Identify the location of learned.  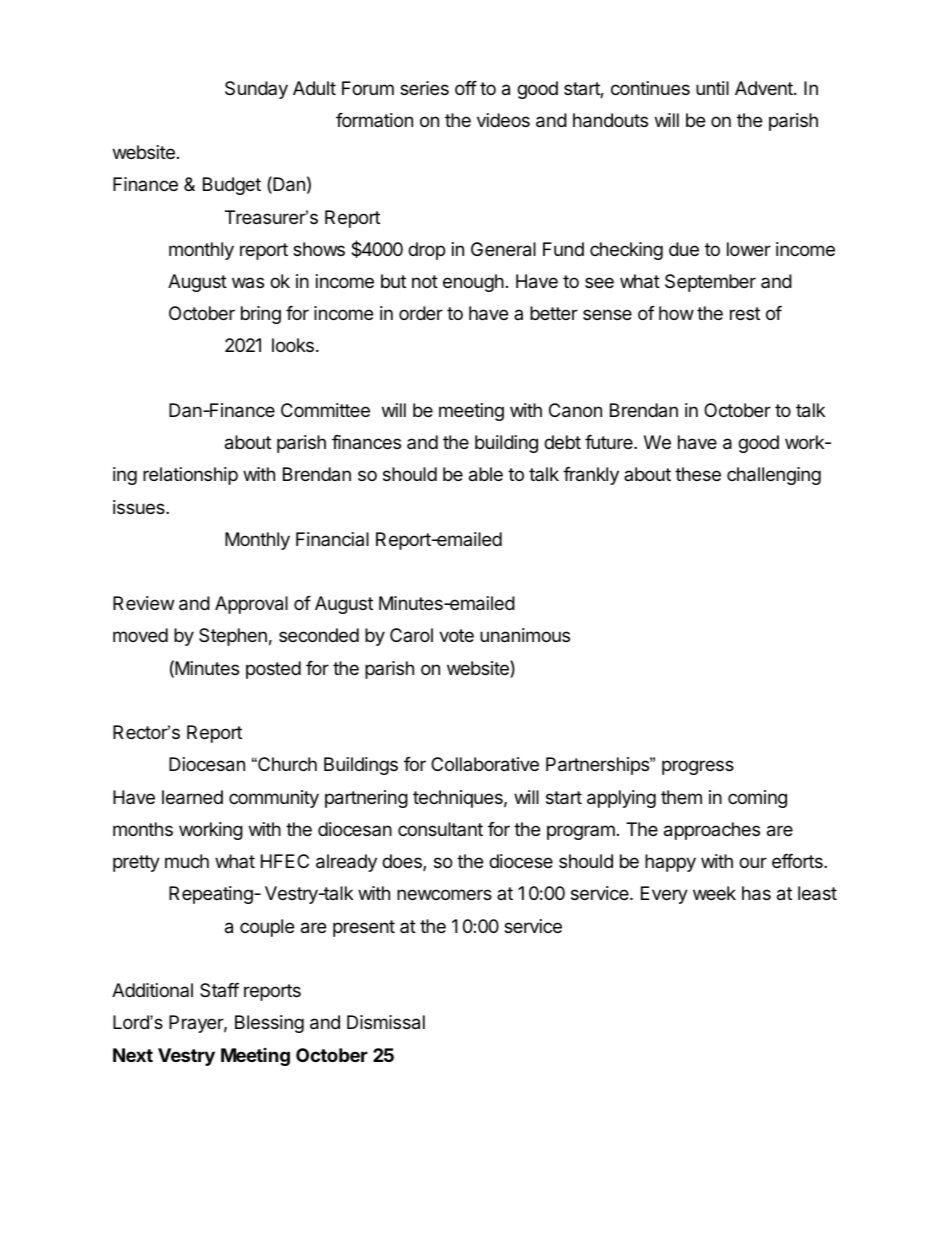
(192, 797).
